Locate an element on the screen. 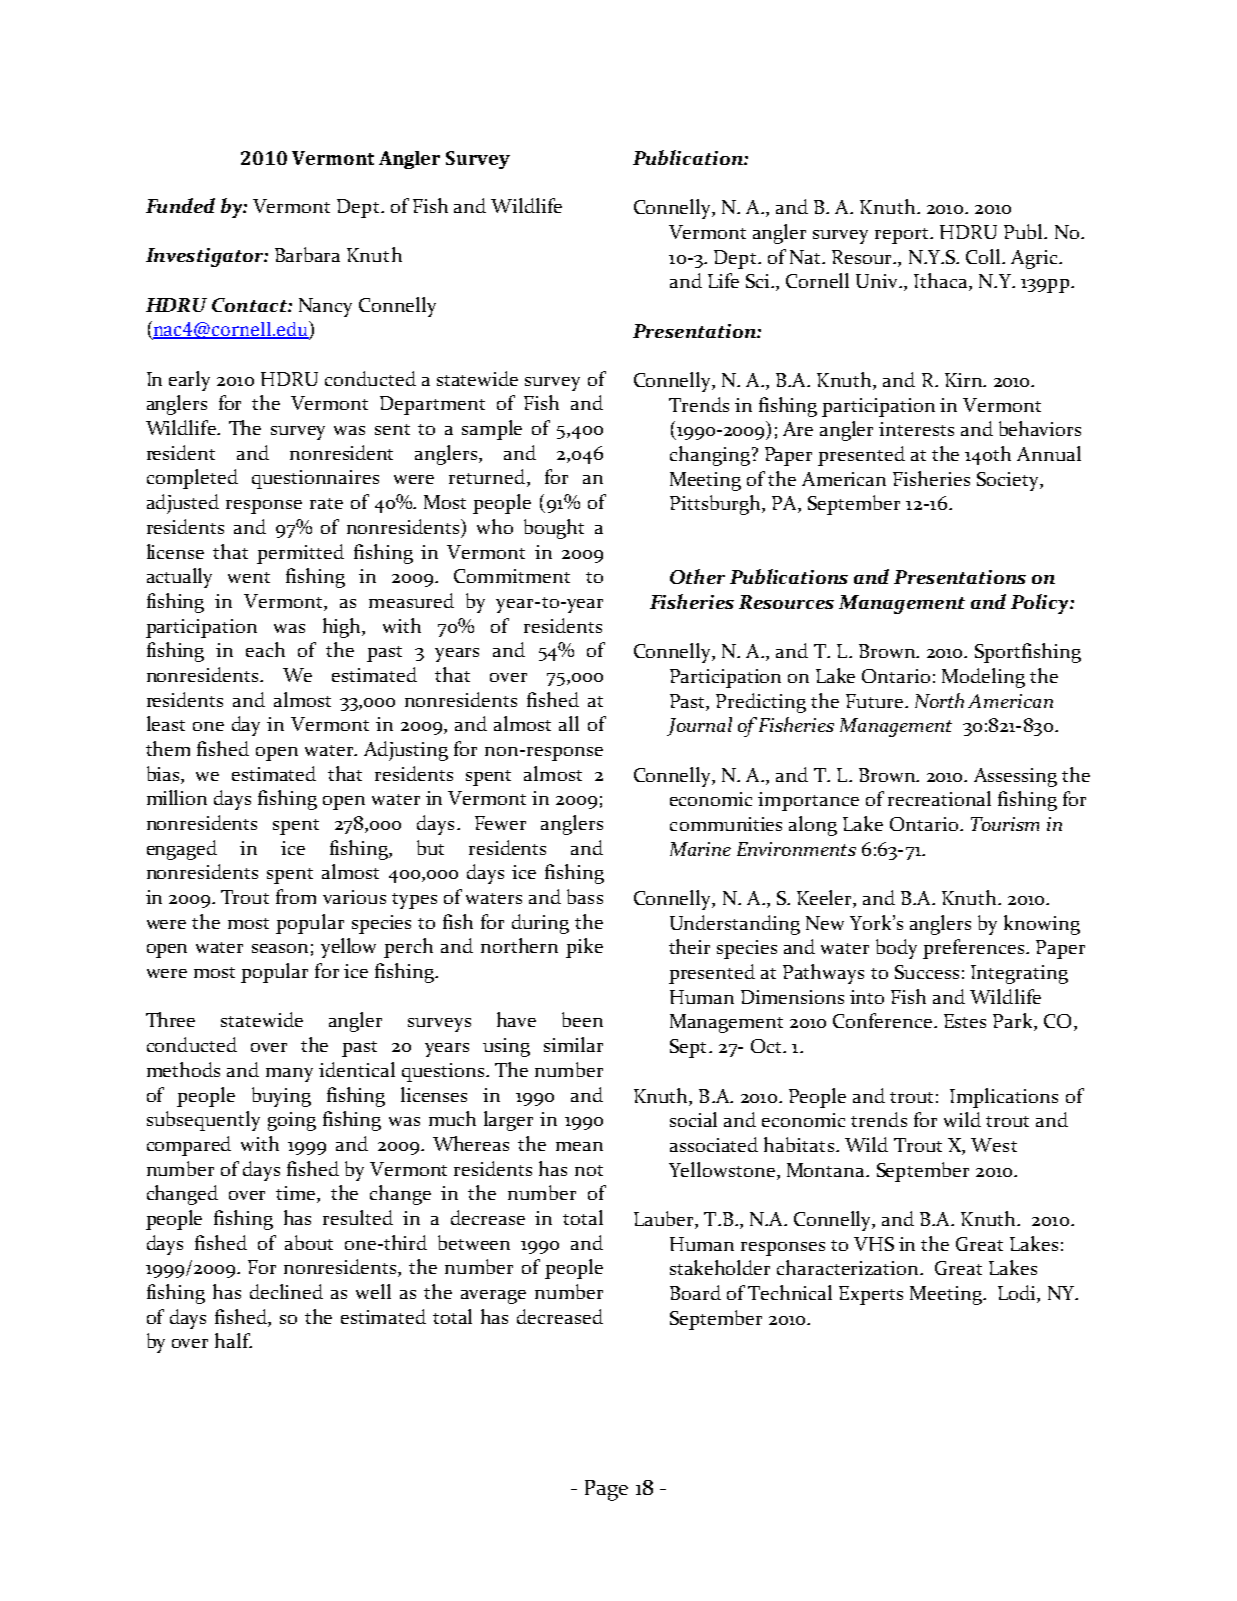 The width and height of the screenshot is (1237, 1601). going is located at coordinates (292, 1121).
